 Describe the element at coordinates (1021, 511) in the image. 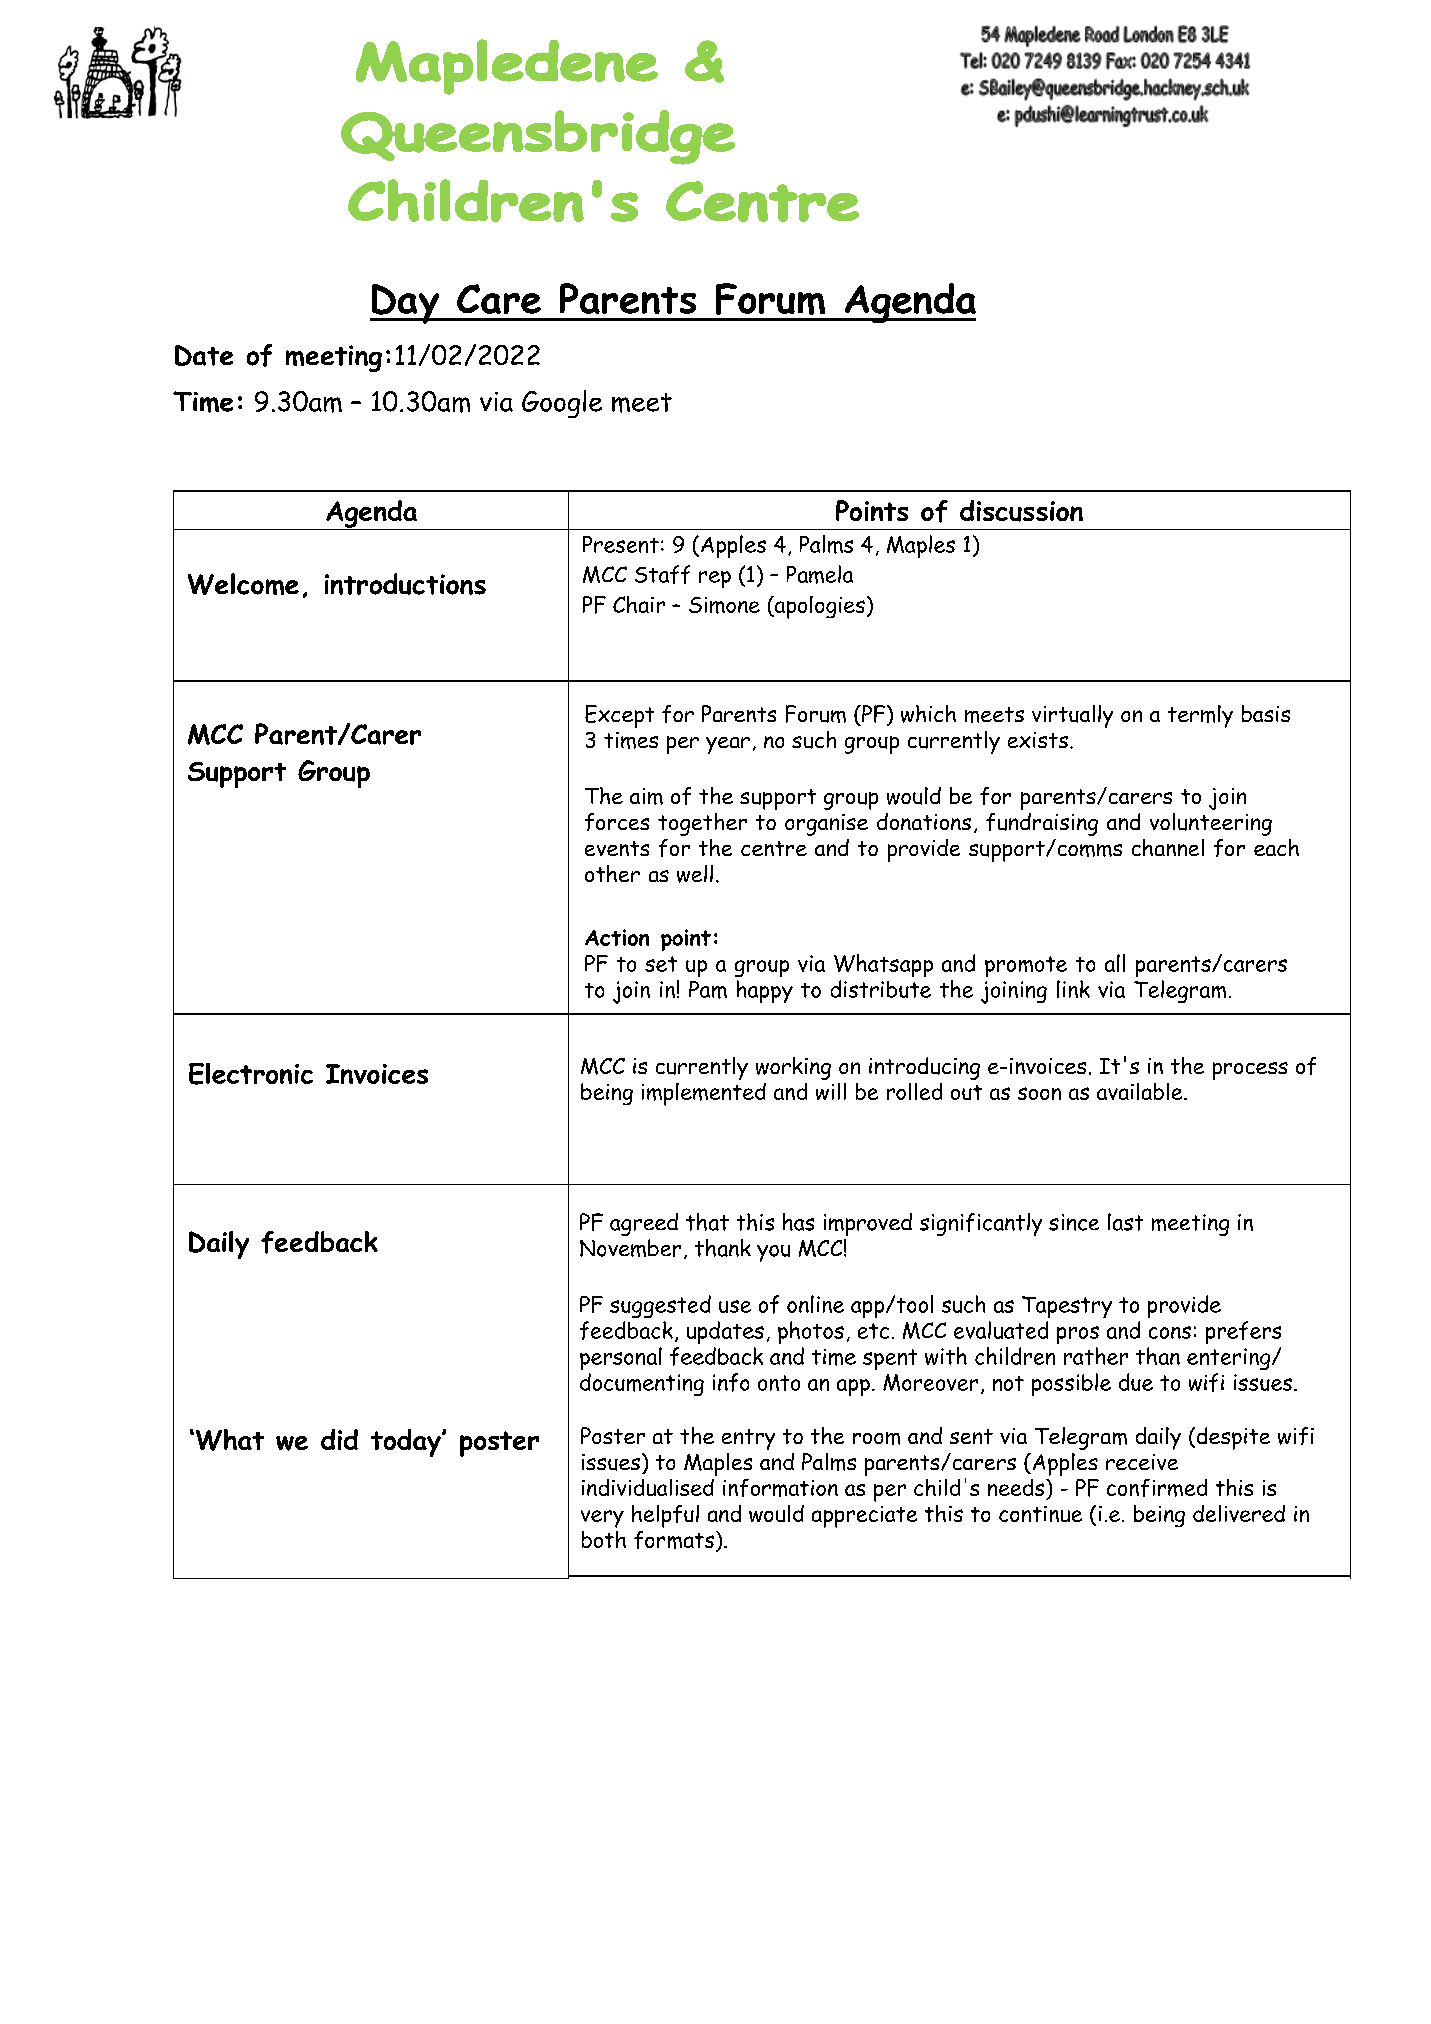

I see `discussion` at that location.
